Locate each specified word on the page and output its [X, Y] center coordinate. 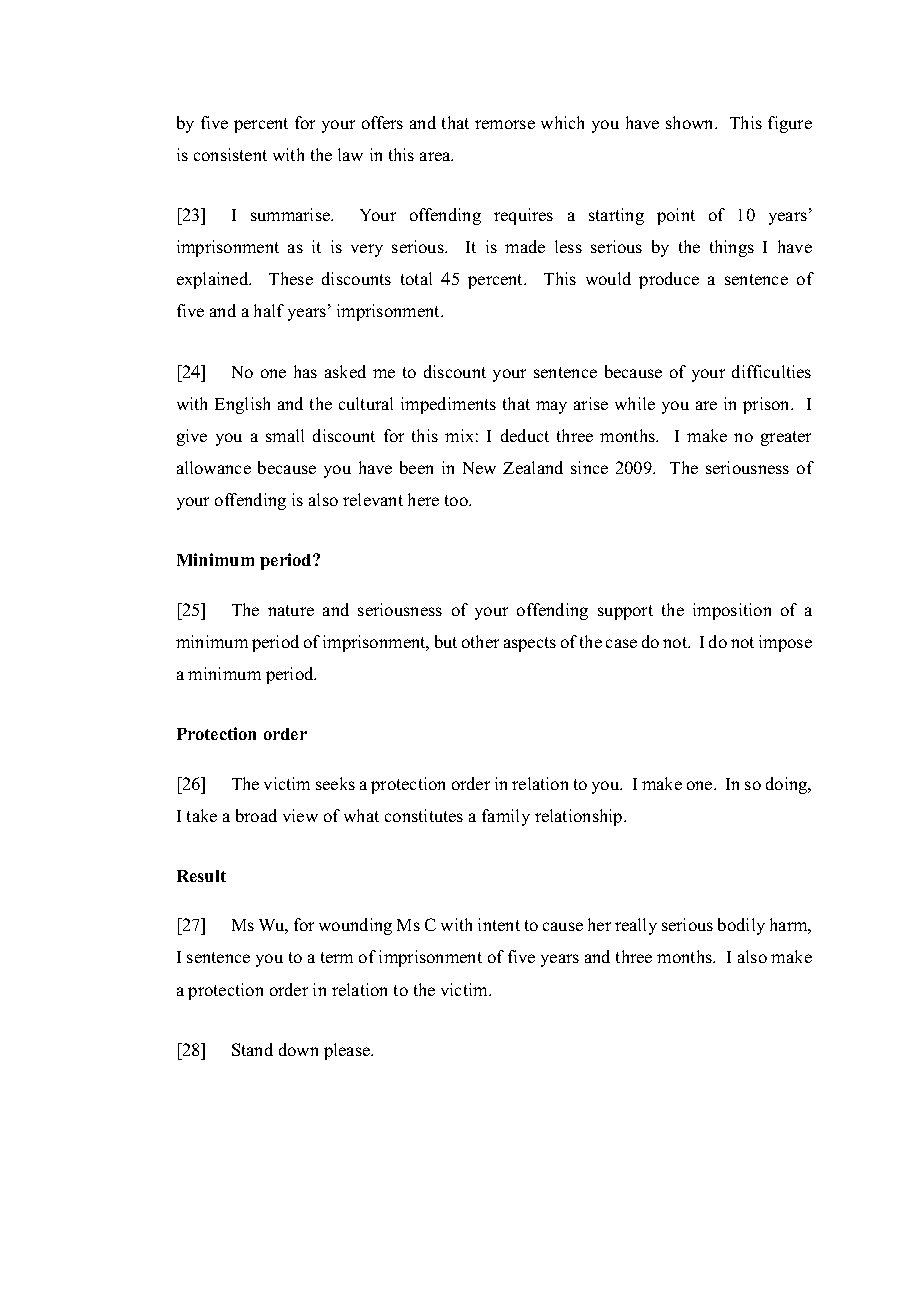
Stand [252, 1049]
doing [788, 785]
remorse [505, 124]
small [285, 435]
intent [499, 924]
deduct [525, 435]
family [506, 817]
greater [786, 438]
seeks [335, 783]
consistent [230, 154]
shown [691, 122]
